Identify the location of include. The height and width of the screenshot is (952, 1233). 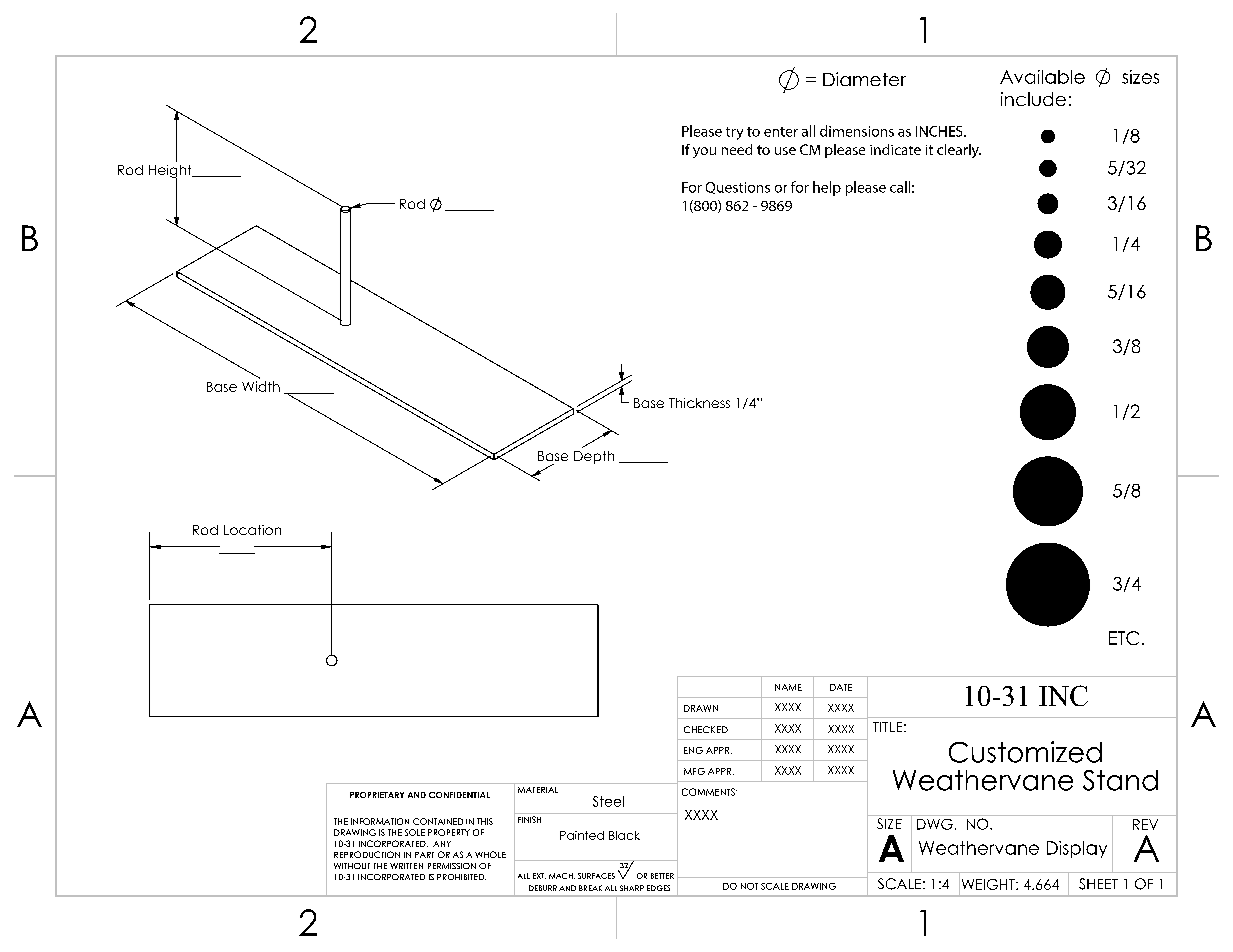
(1033, 99).
